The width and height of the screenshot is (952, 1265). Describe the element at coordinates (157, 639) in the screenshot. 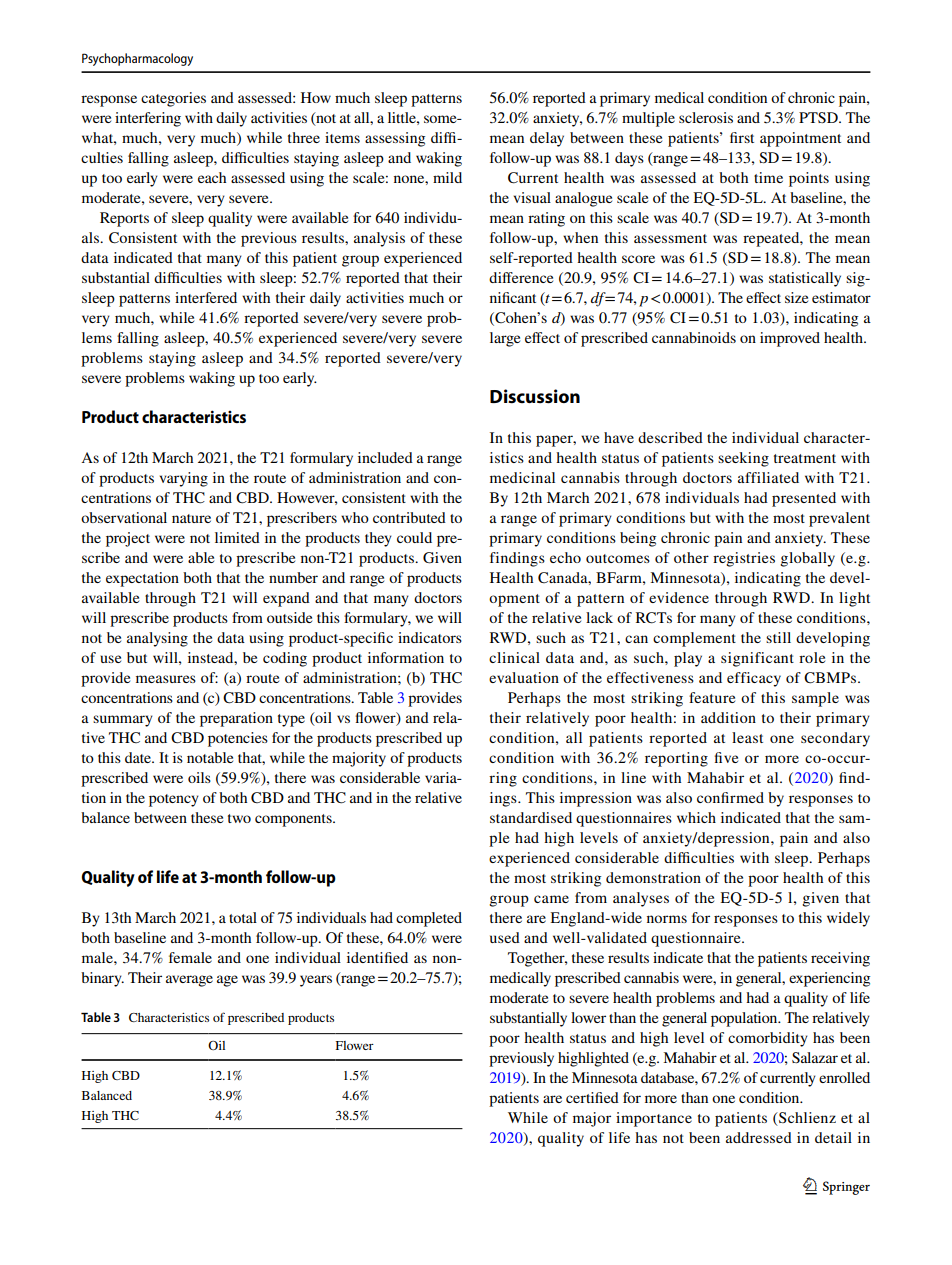

I see `analysing` at that location.
